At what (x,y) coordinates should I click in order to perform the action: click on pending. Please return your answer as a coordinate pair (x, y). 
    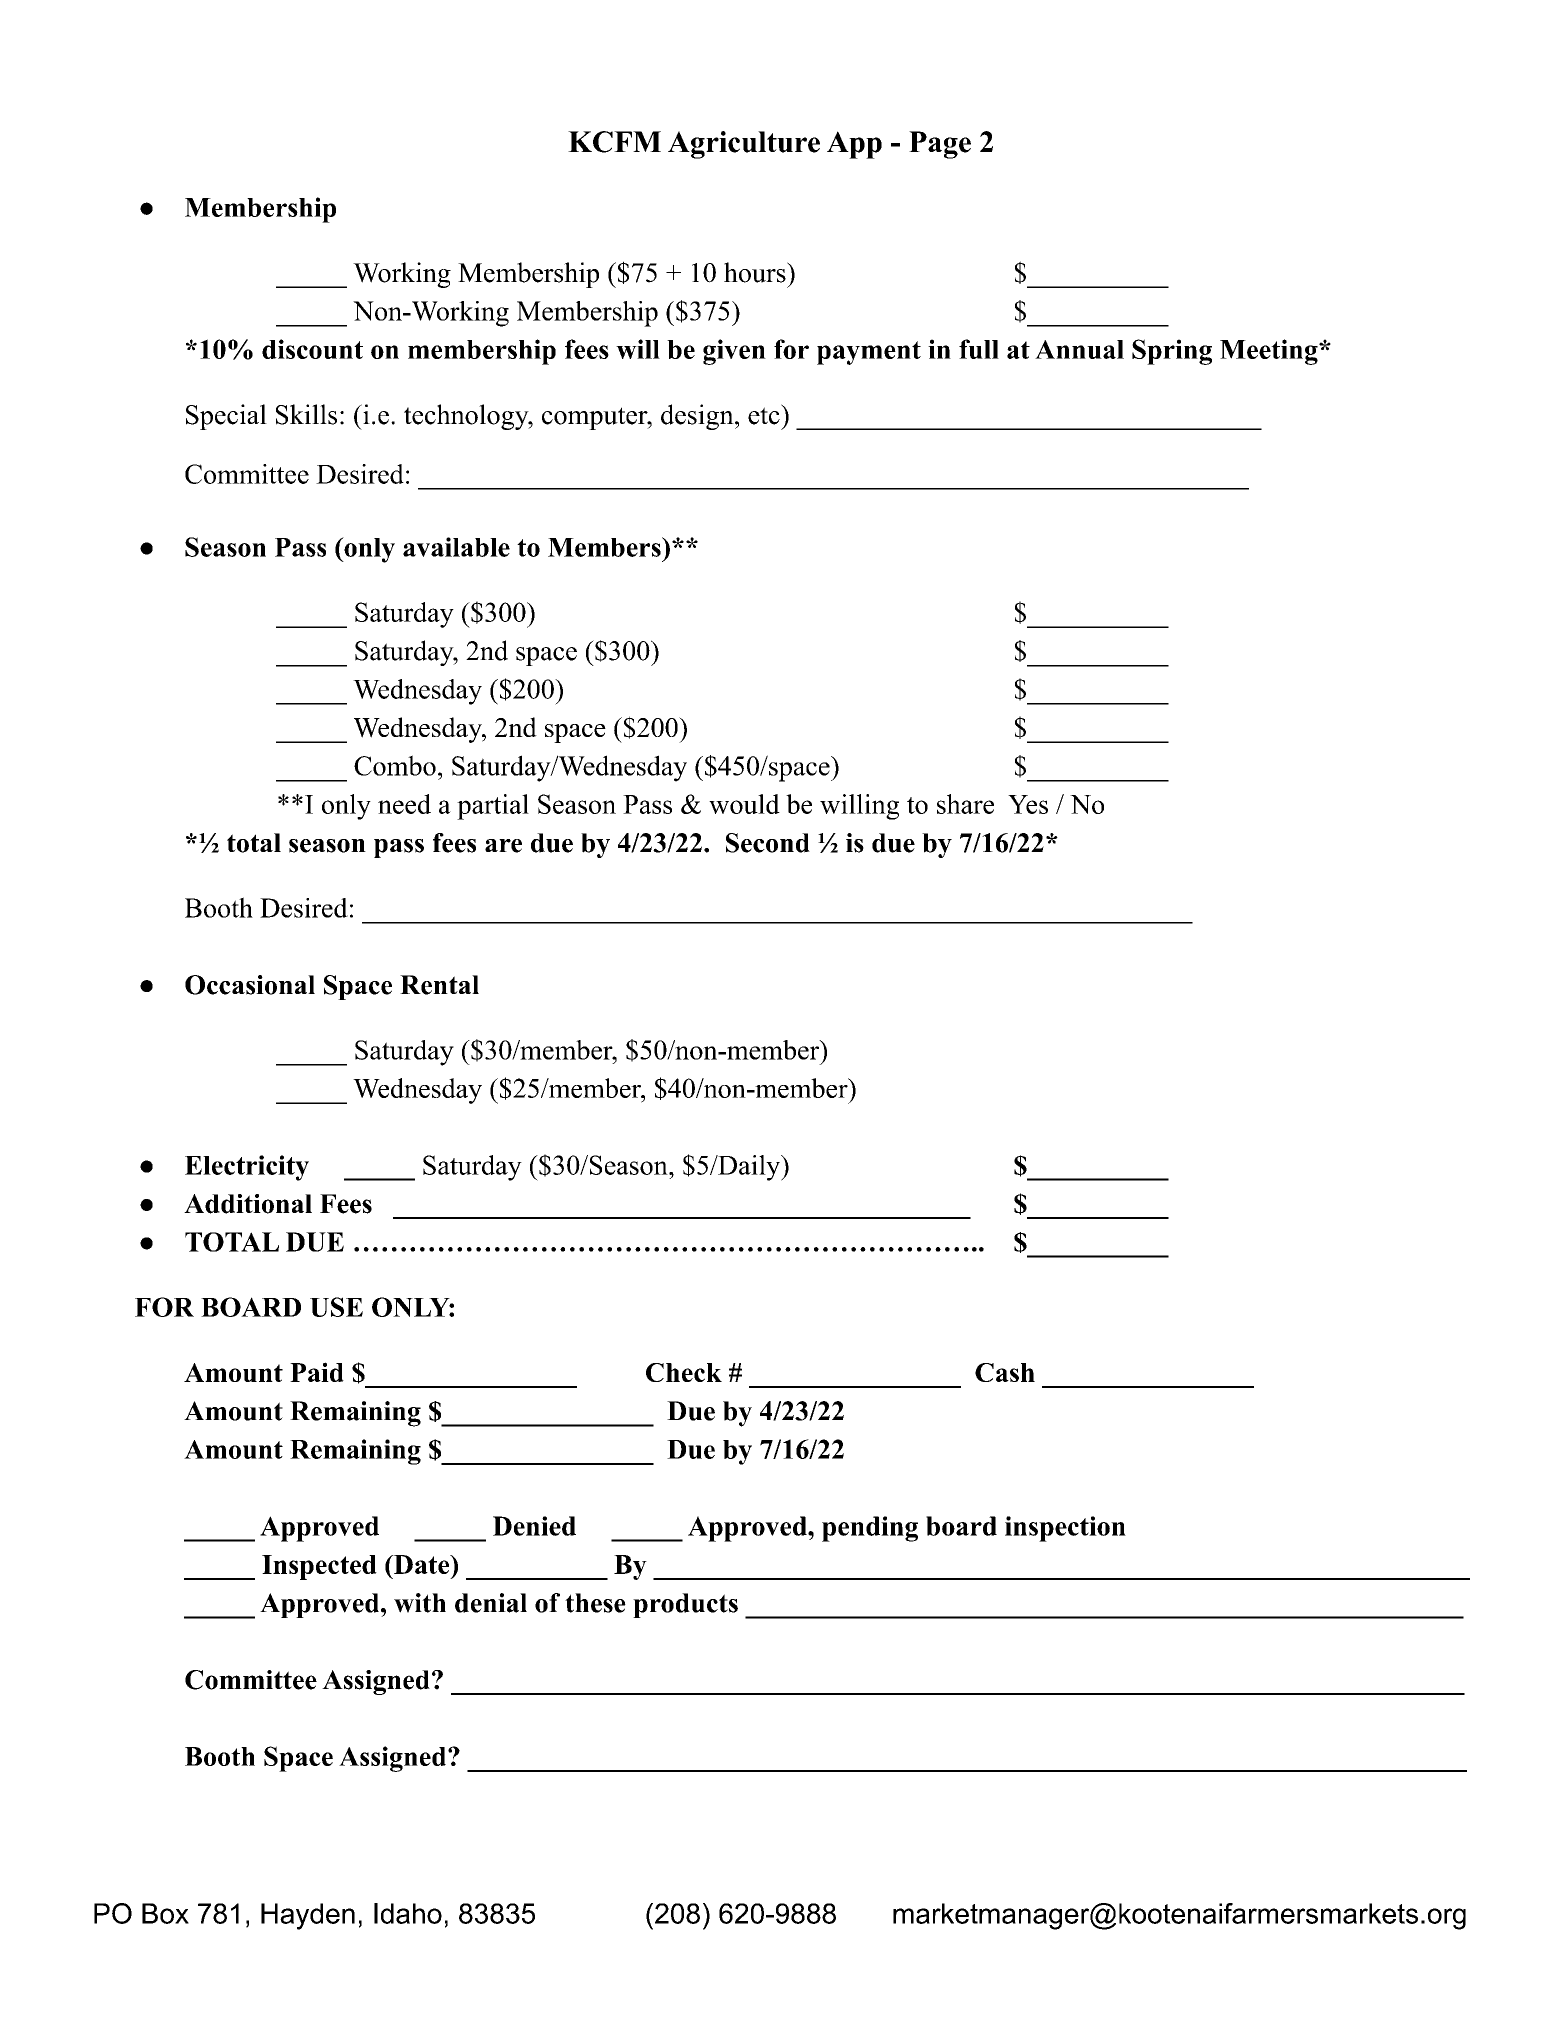
    Looking at the image, I should click on (870, 1529).
